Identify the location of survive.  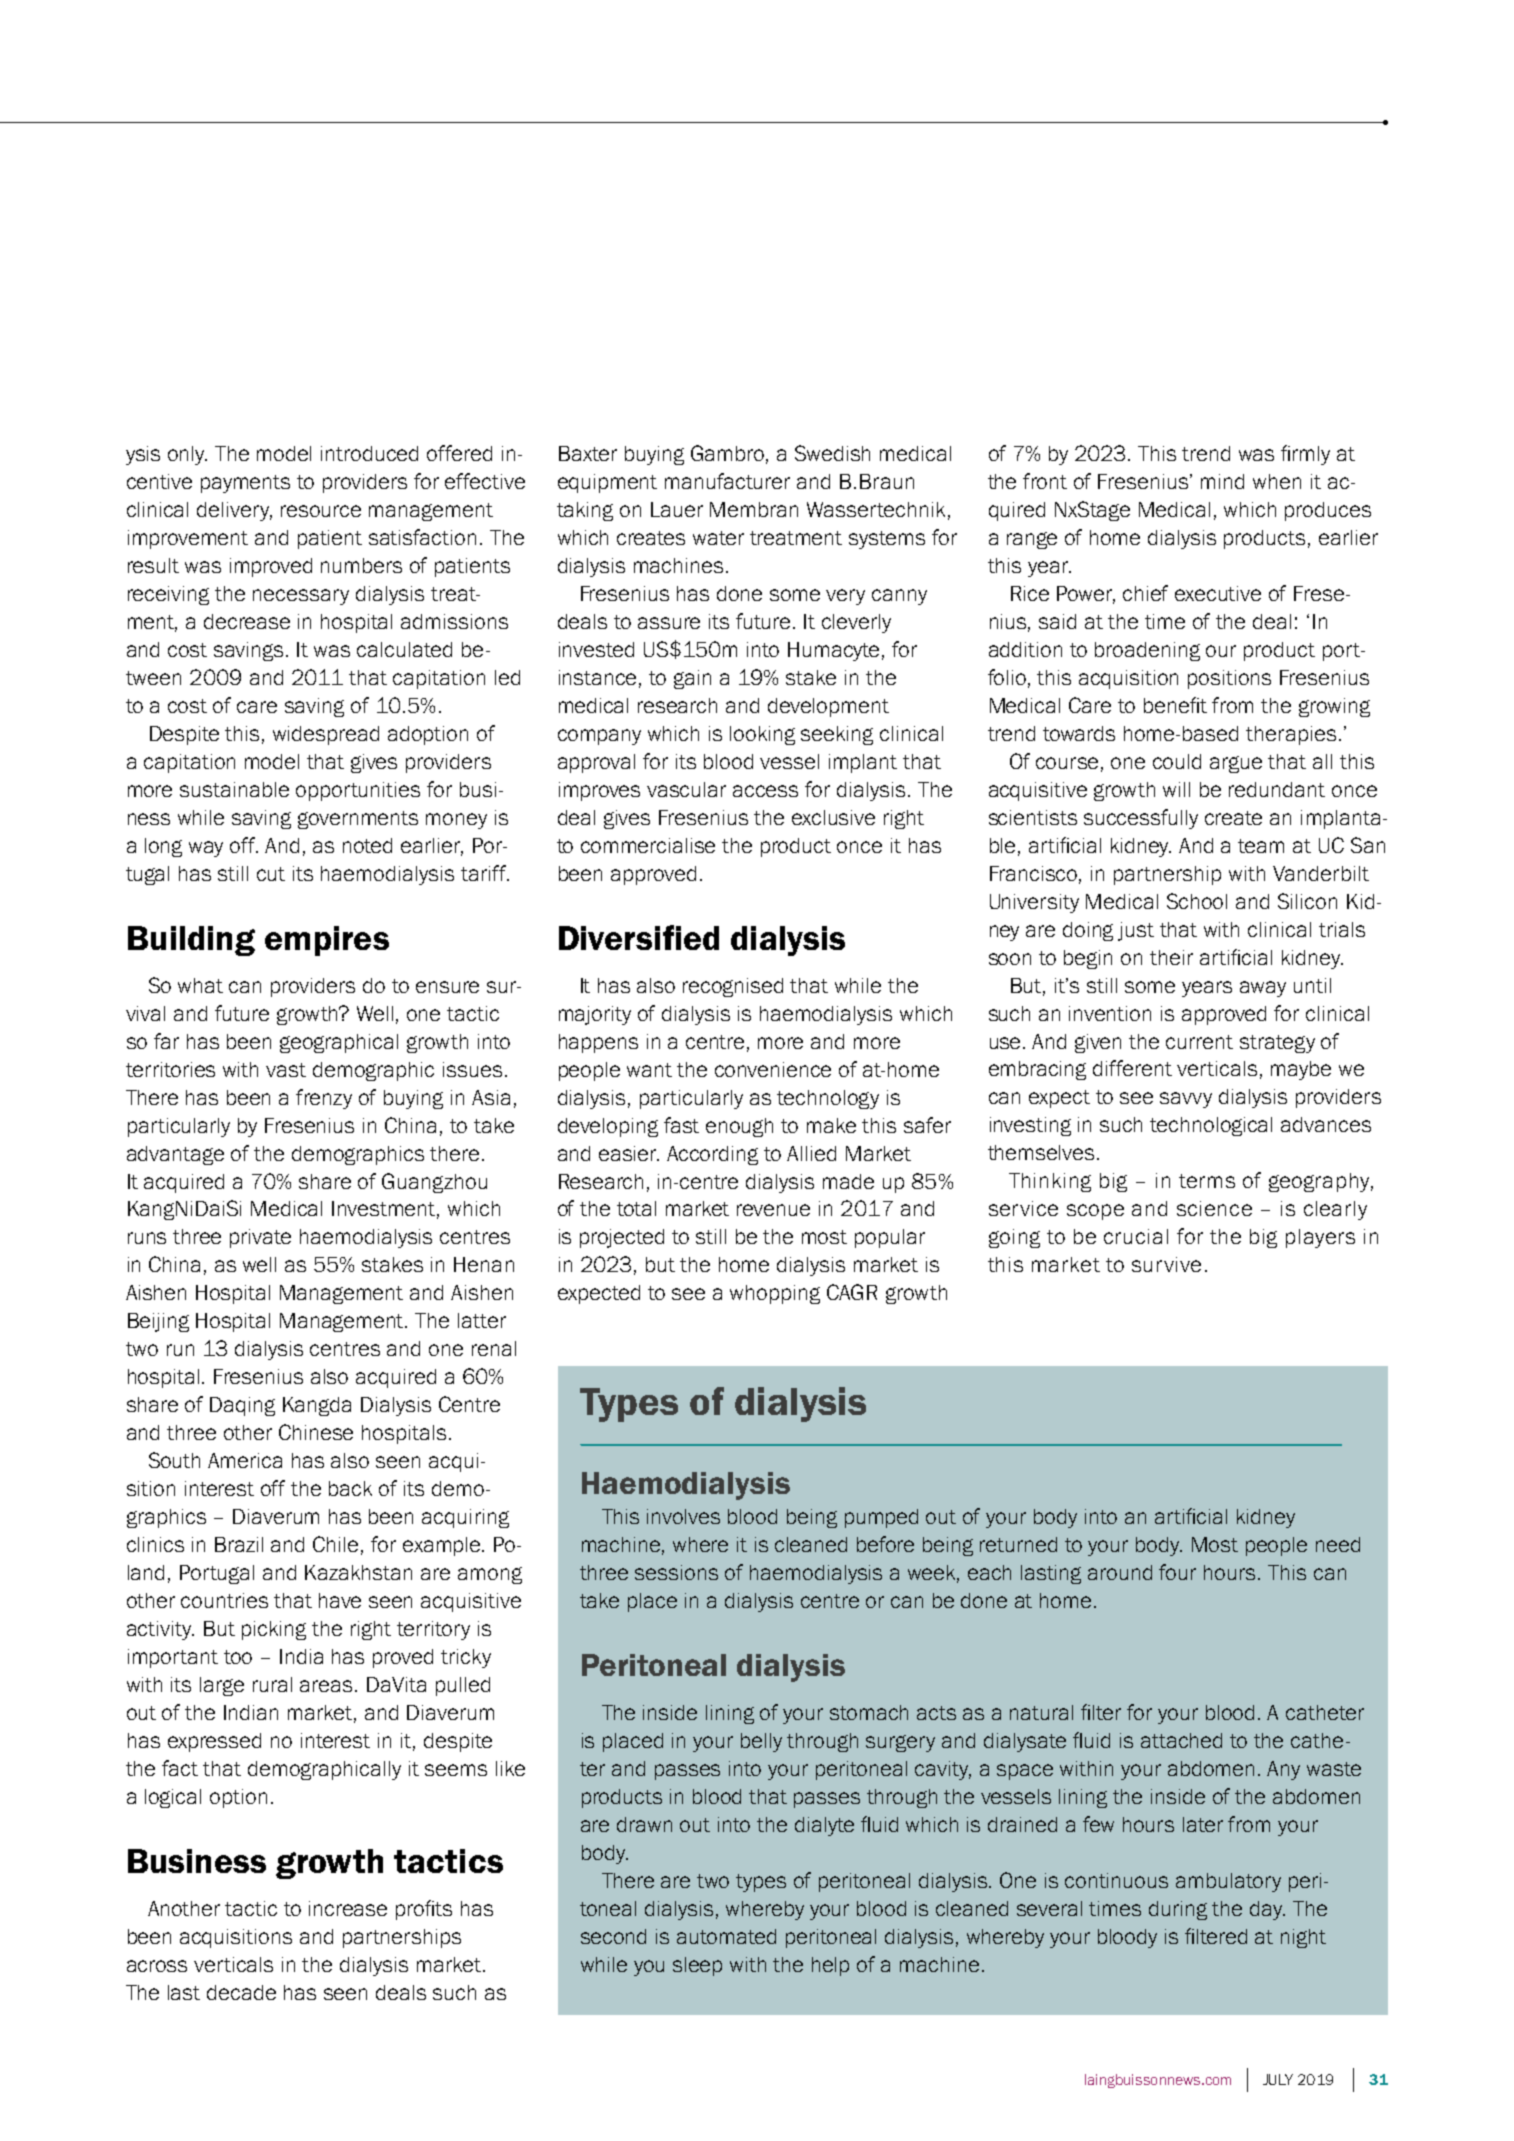
(1166, 1264).
